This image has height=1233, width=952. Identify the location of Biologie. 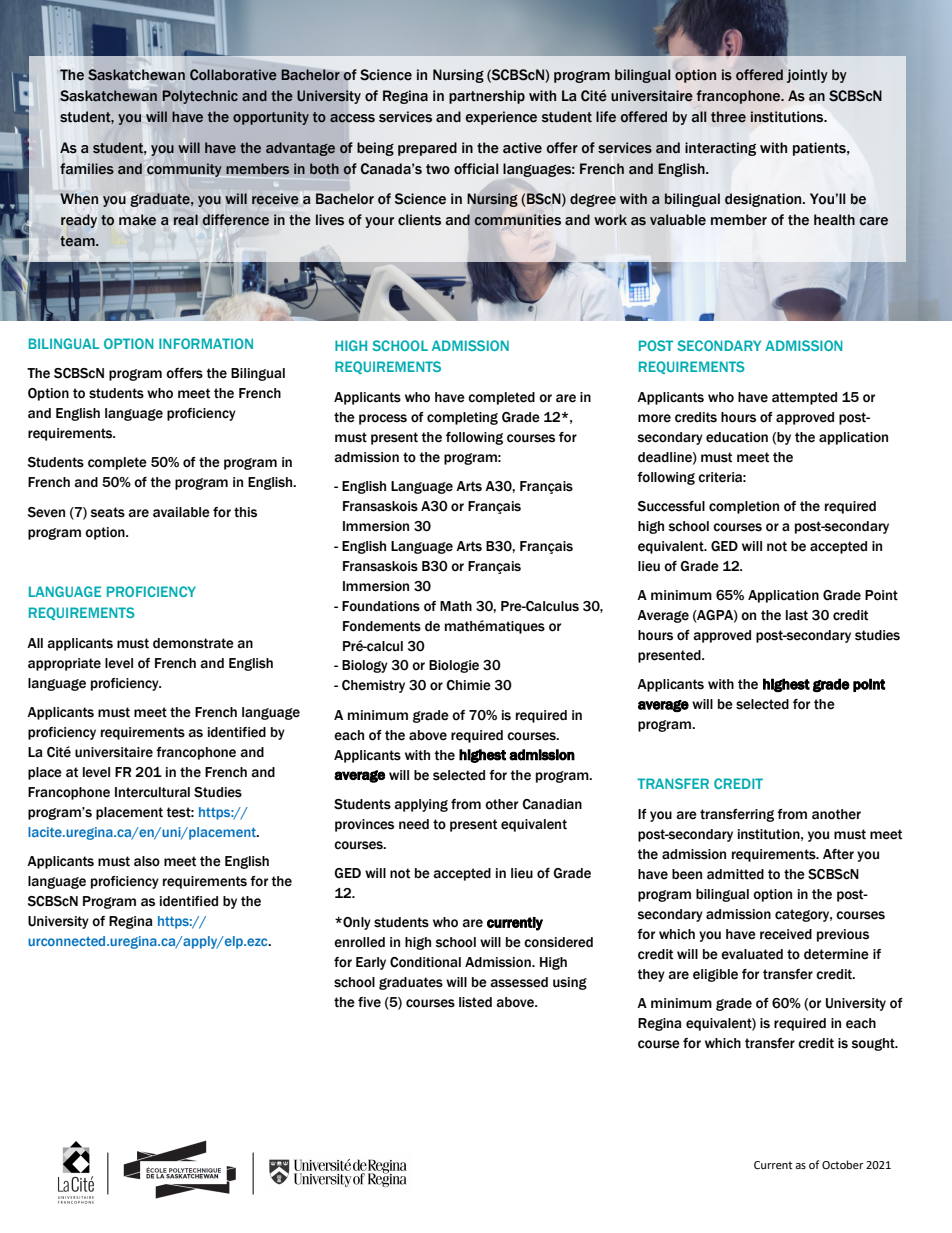
(454, 666).
